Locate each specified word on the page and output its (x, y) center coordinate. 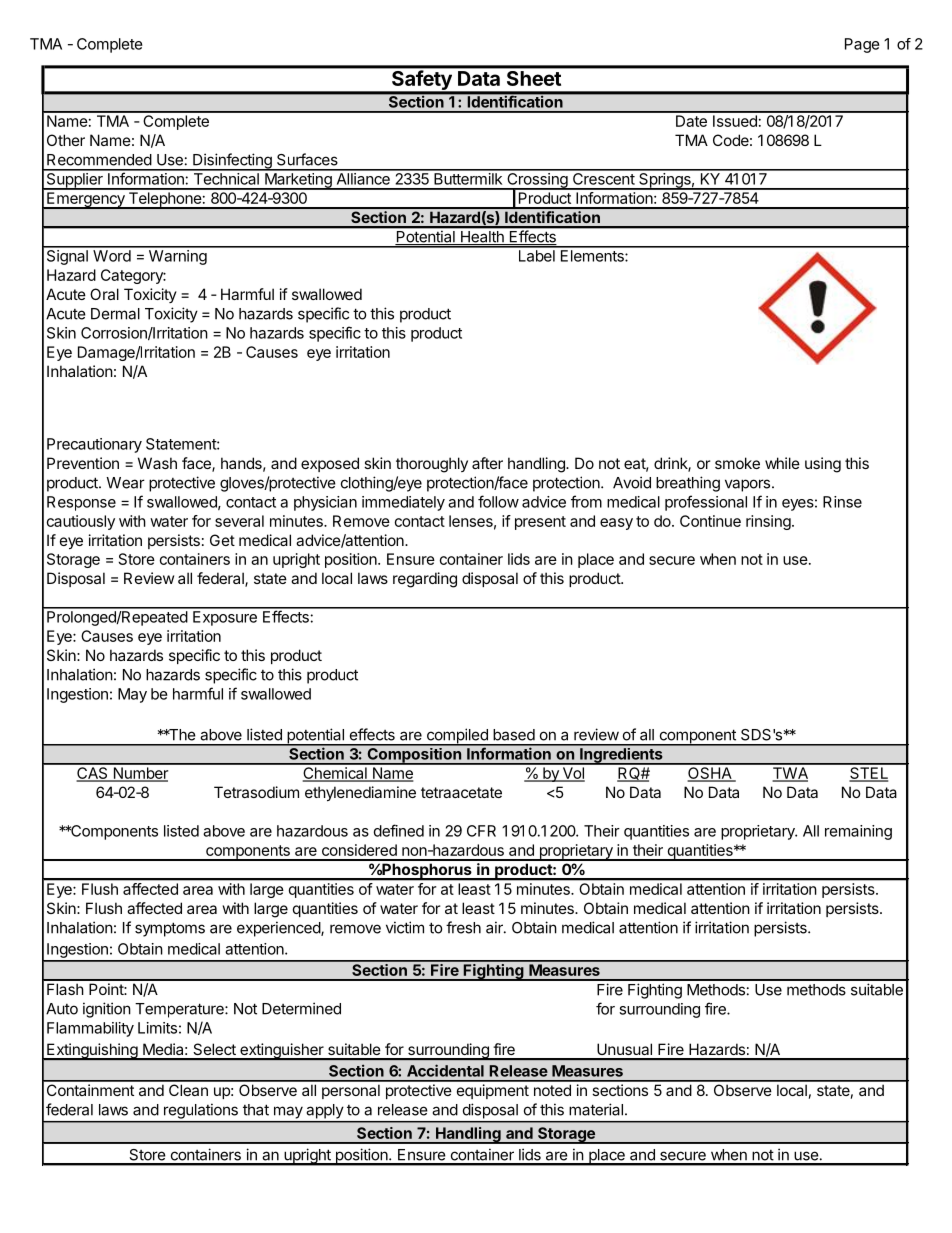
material (596, 1109)
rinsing (768, 522)
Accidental (445, 1070)
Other (66, 140)
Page (862, 45)
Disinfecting (232, 162)
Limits (157, 1028)
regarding (425, 580)
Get (222, 540)
